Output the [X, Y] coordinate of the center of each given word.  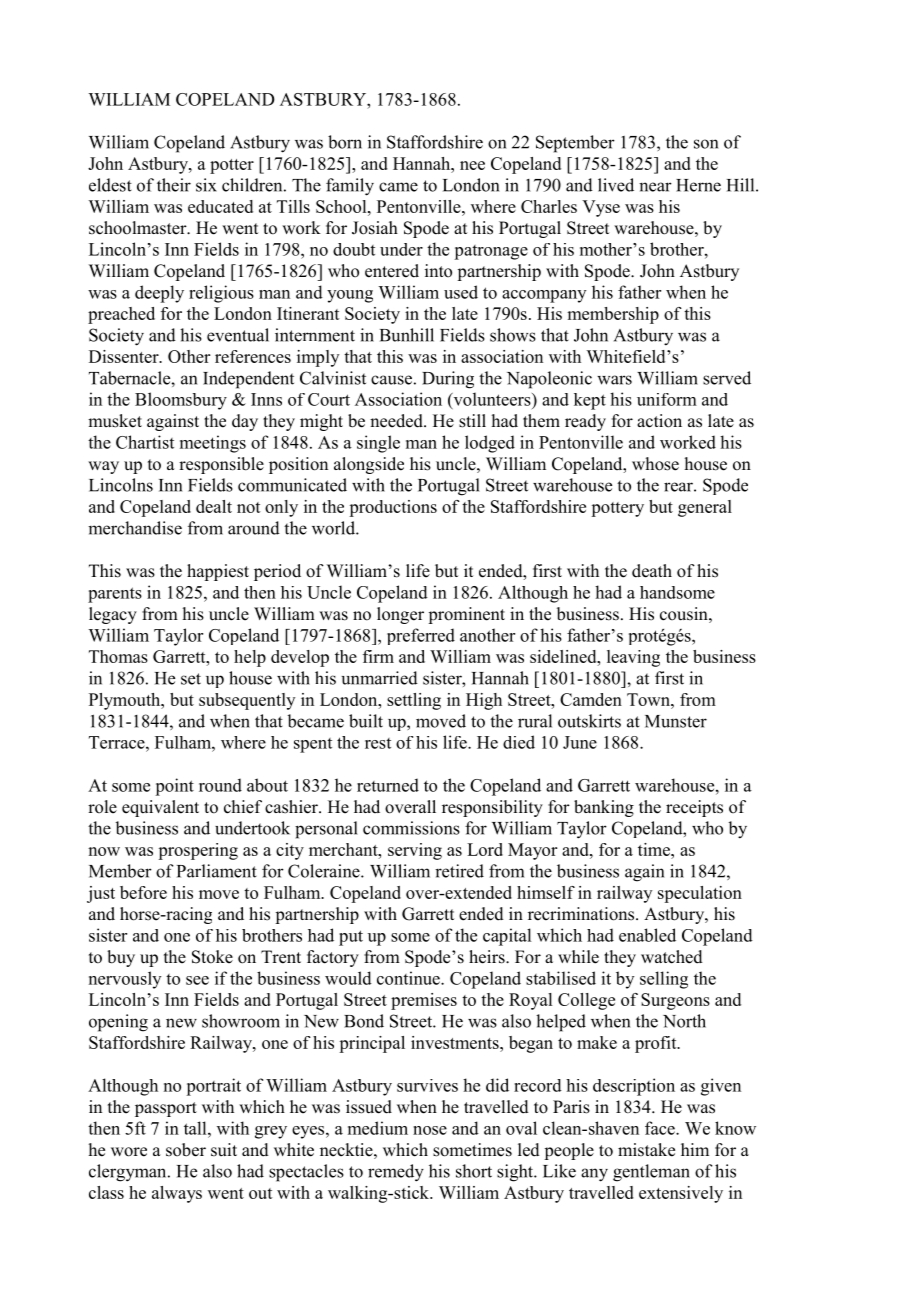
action [659, 421]
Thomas [118, 656]
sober [186, 1150]
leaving [633, 658]
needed [397, 421]
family [350, 187]
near [655, 187]
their [174, 185]
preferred [421, 636]
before [143, 892]
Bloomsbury [181, 401]
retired [459, 871]
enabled [647, 935]
